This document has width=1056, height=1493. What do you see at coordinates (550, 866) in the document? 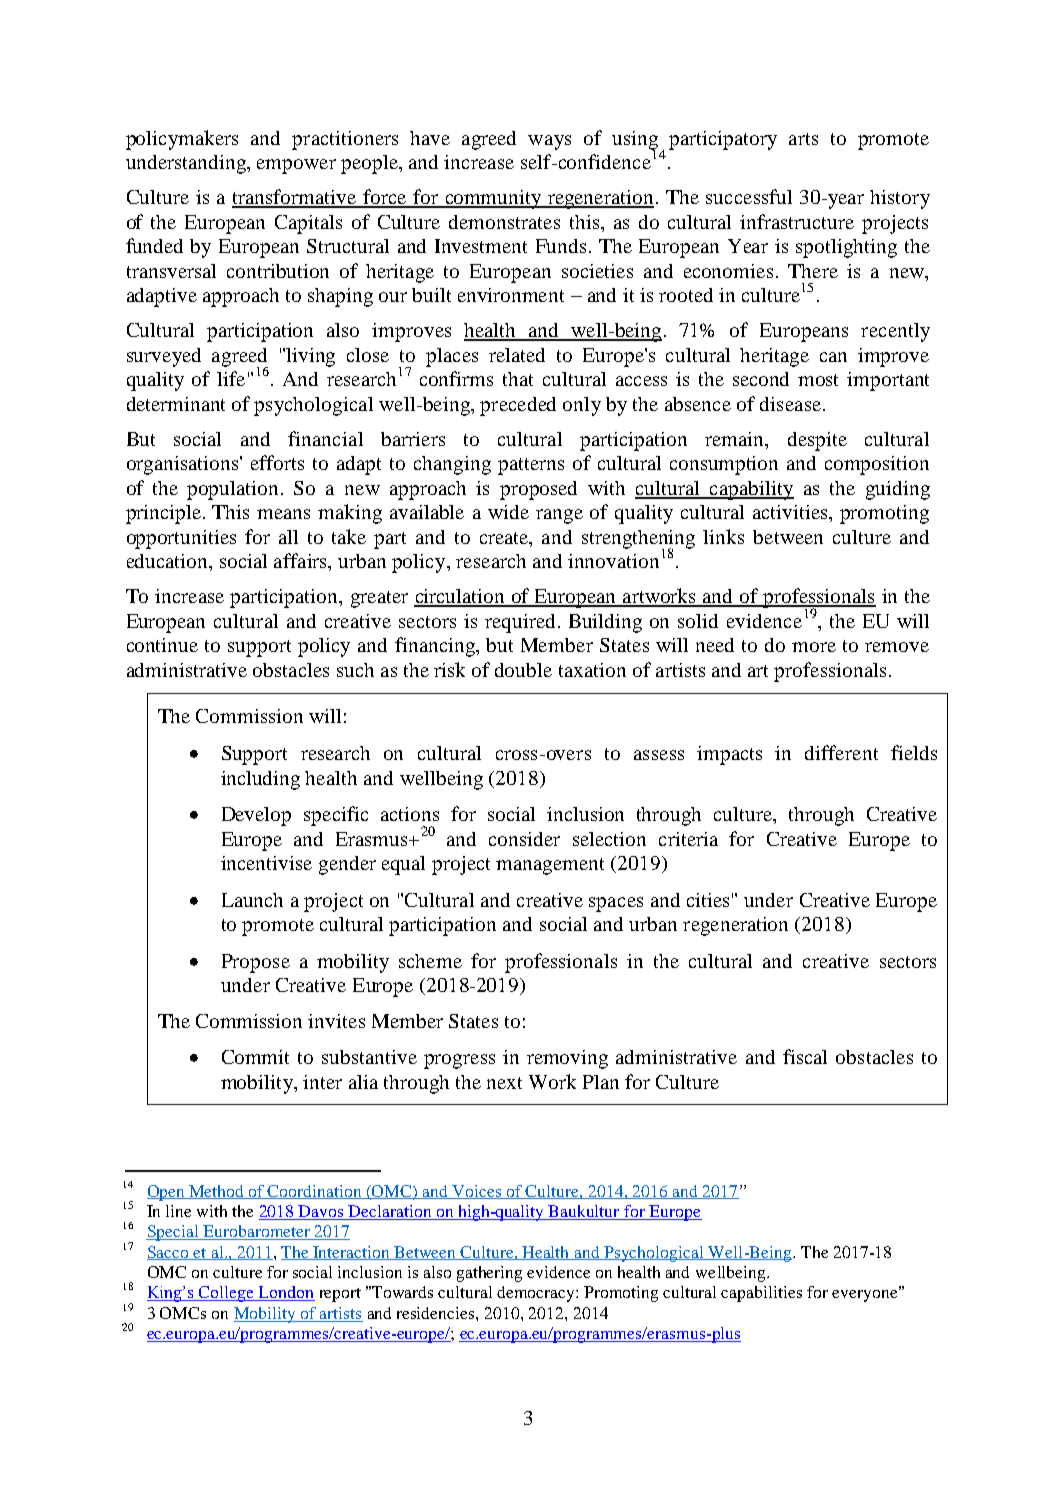
I see `management` at bounding box center [550, 866].
